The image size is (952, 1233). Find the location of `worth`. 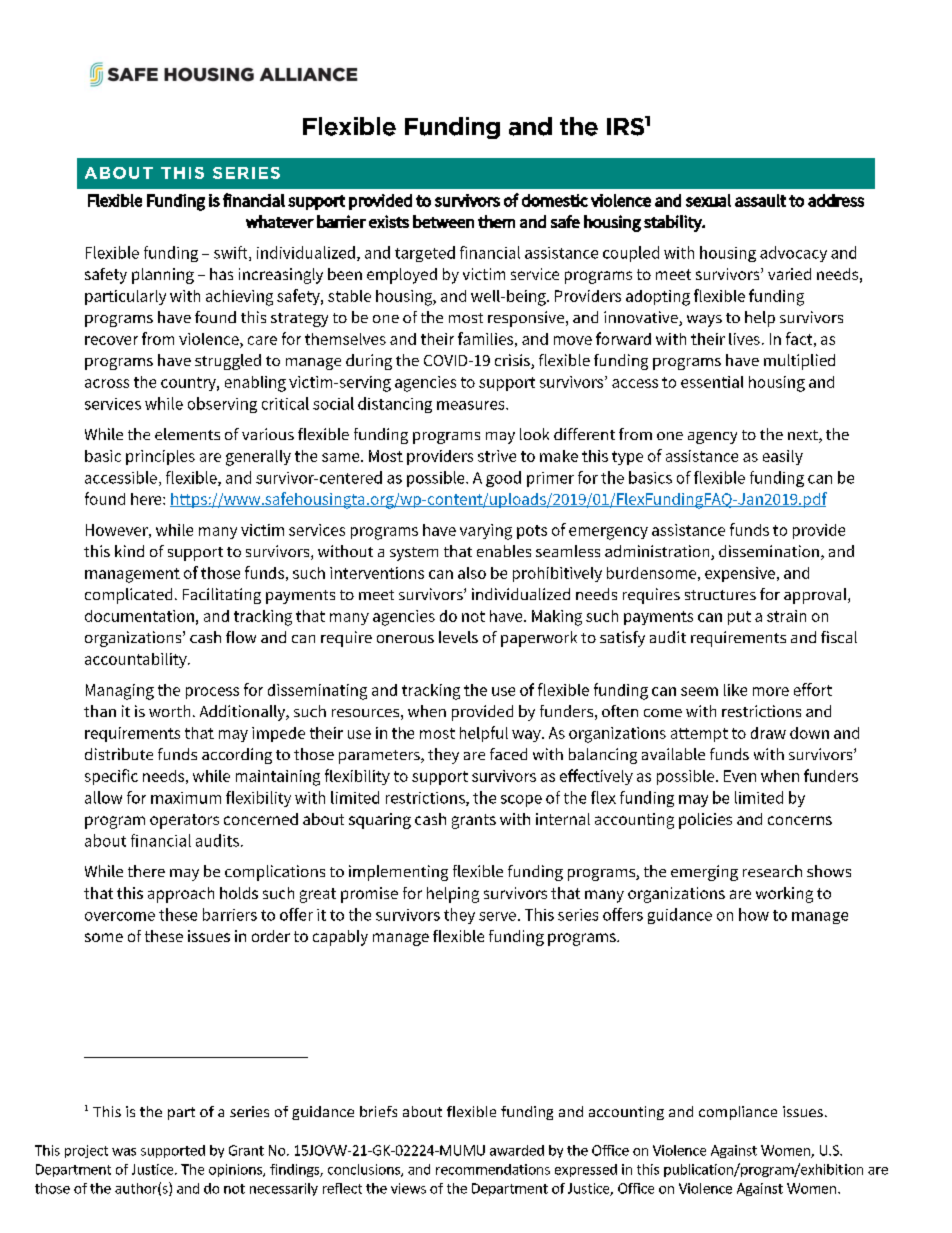

worth is located at coordinates (169, 711).
